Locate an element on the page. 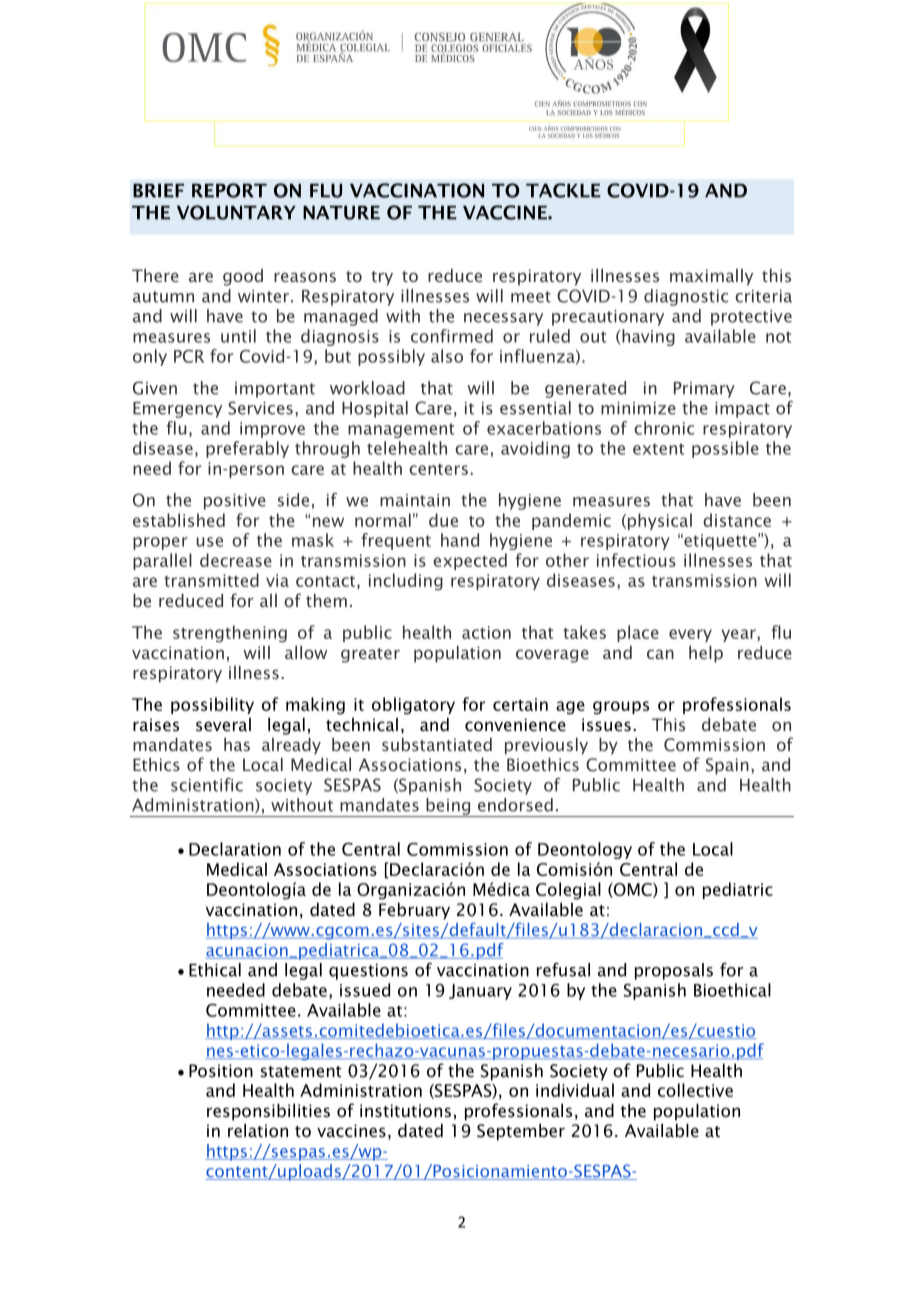 Image resolution: width=924 pixels, height=1307 pixels. help is located at coordinates (706, 654).
